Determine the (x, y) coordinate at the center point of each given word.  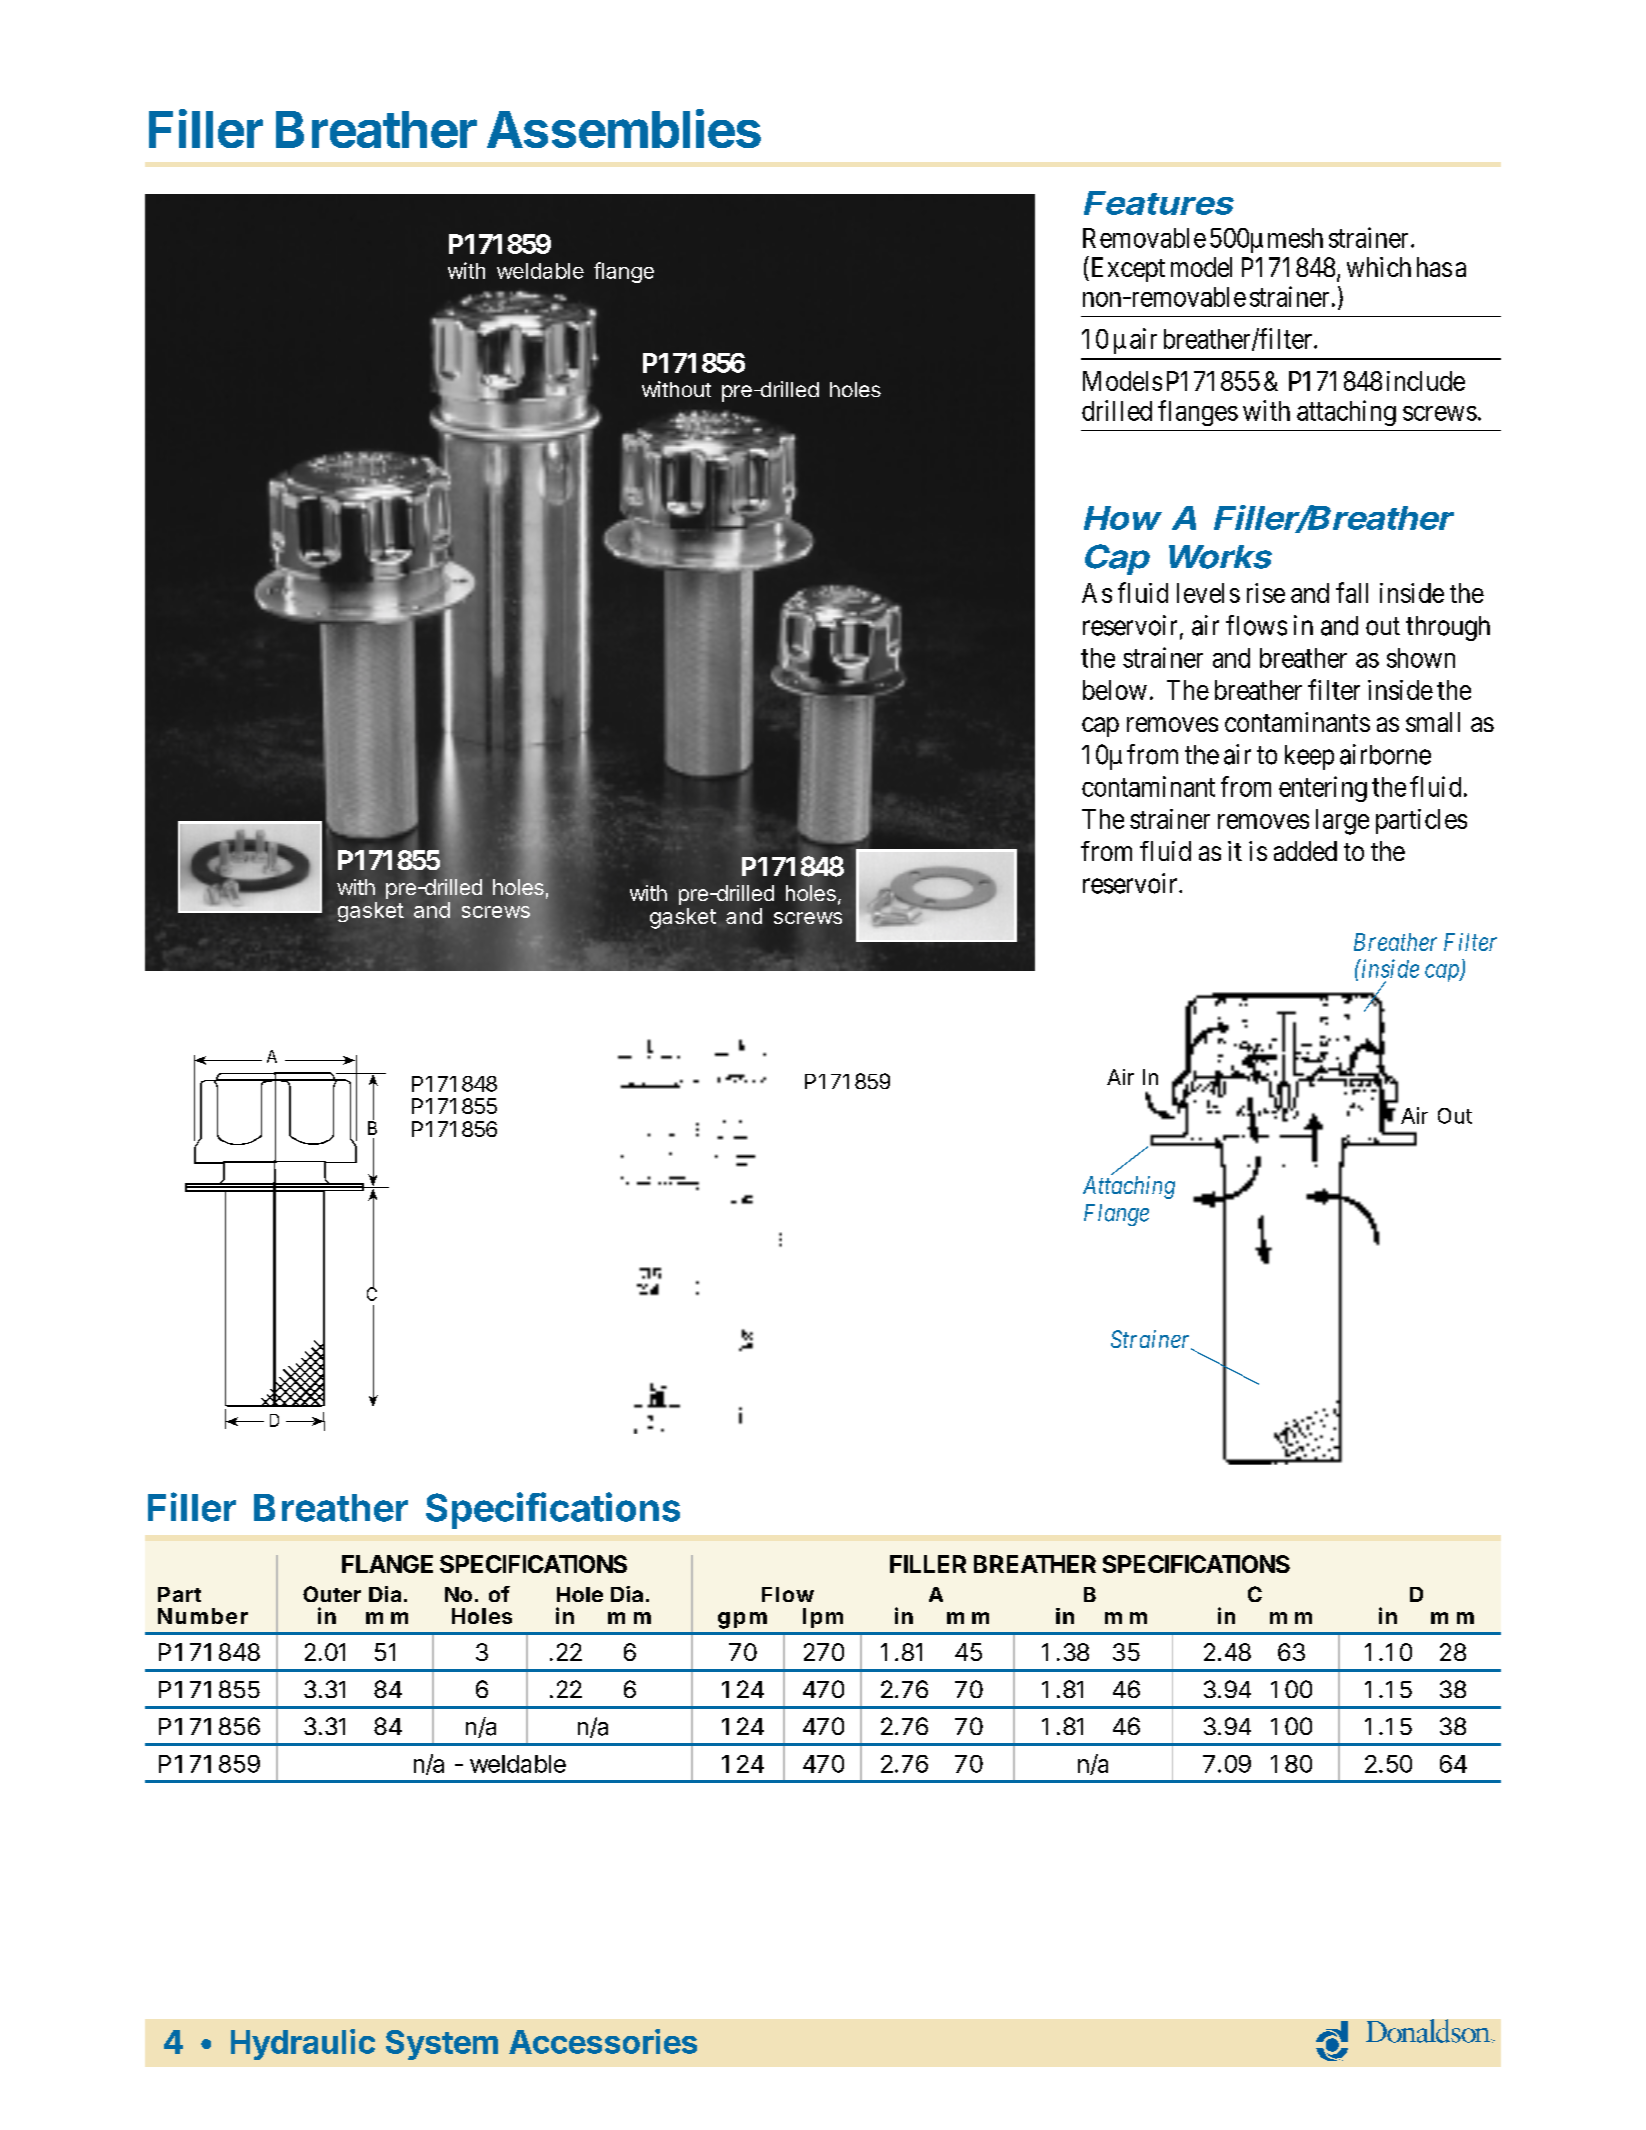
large (1342, 822)
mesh (1295, 238)
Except (1126, 269)
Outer (332, 1594)
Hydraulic (303, 2044)
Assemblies (624, 128)
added (1305, 851)
